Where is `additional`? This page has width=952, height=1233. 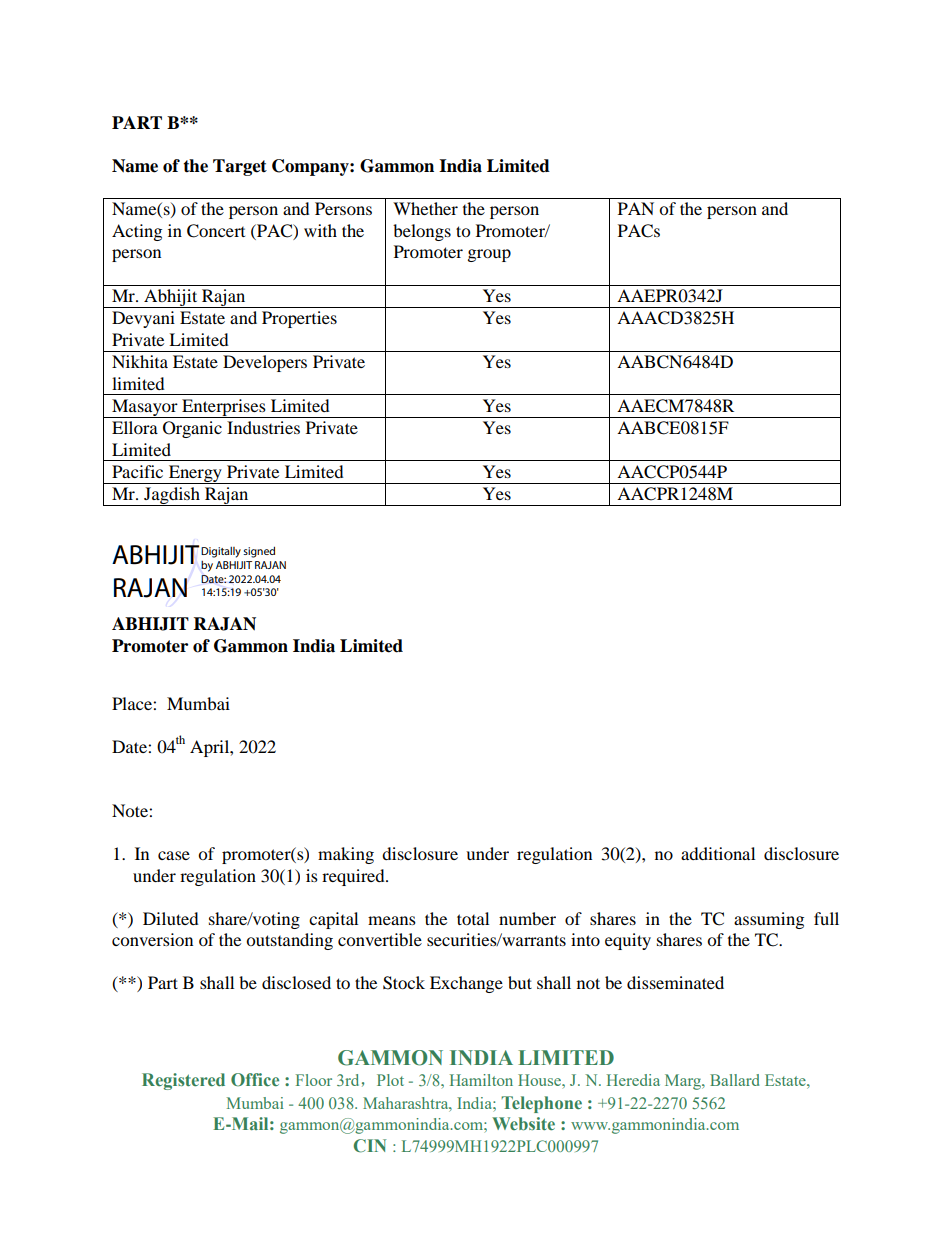 additional is located at coordinates (718, 853).
